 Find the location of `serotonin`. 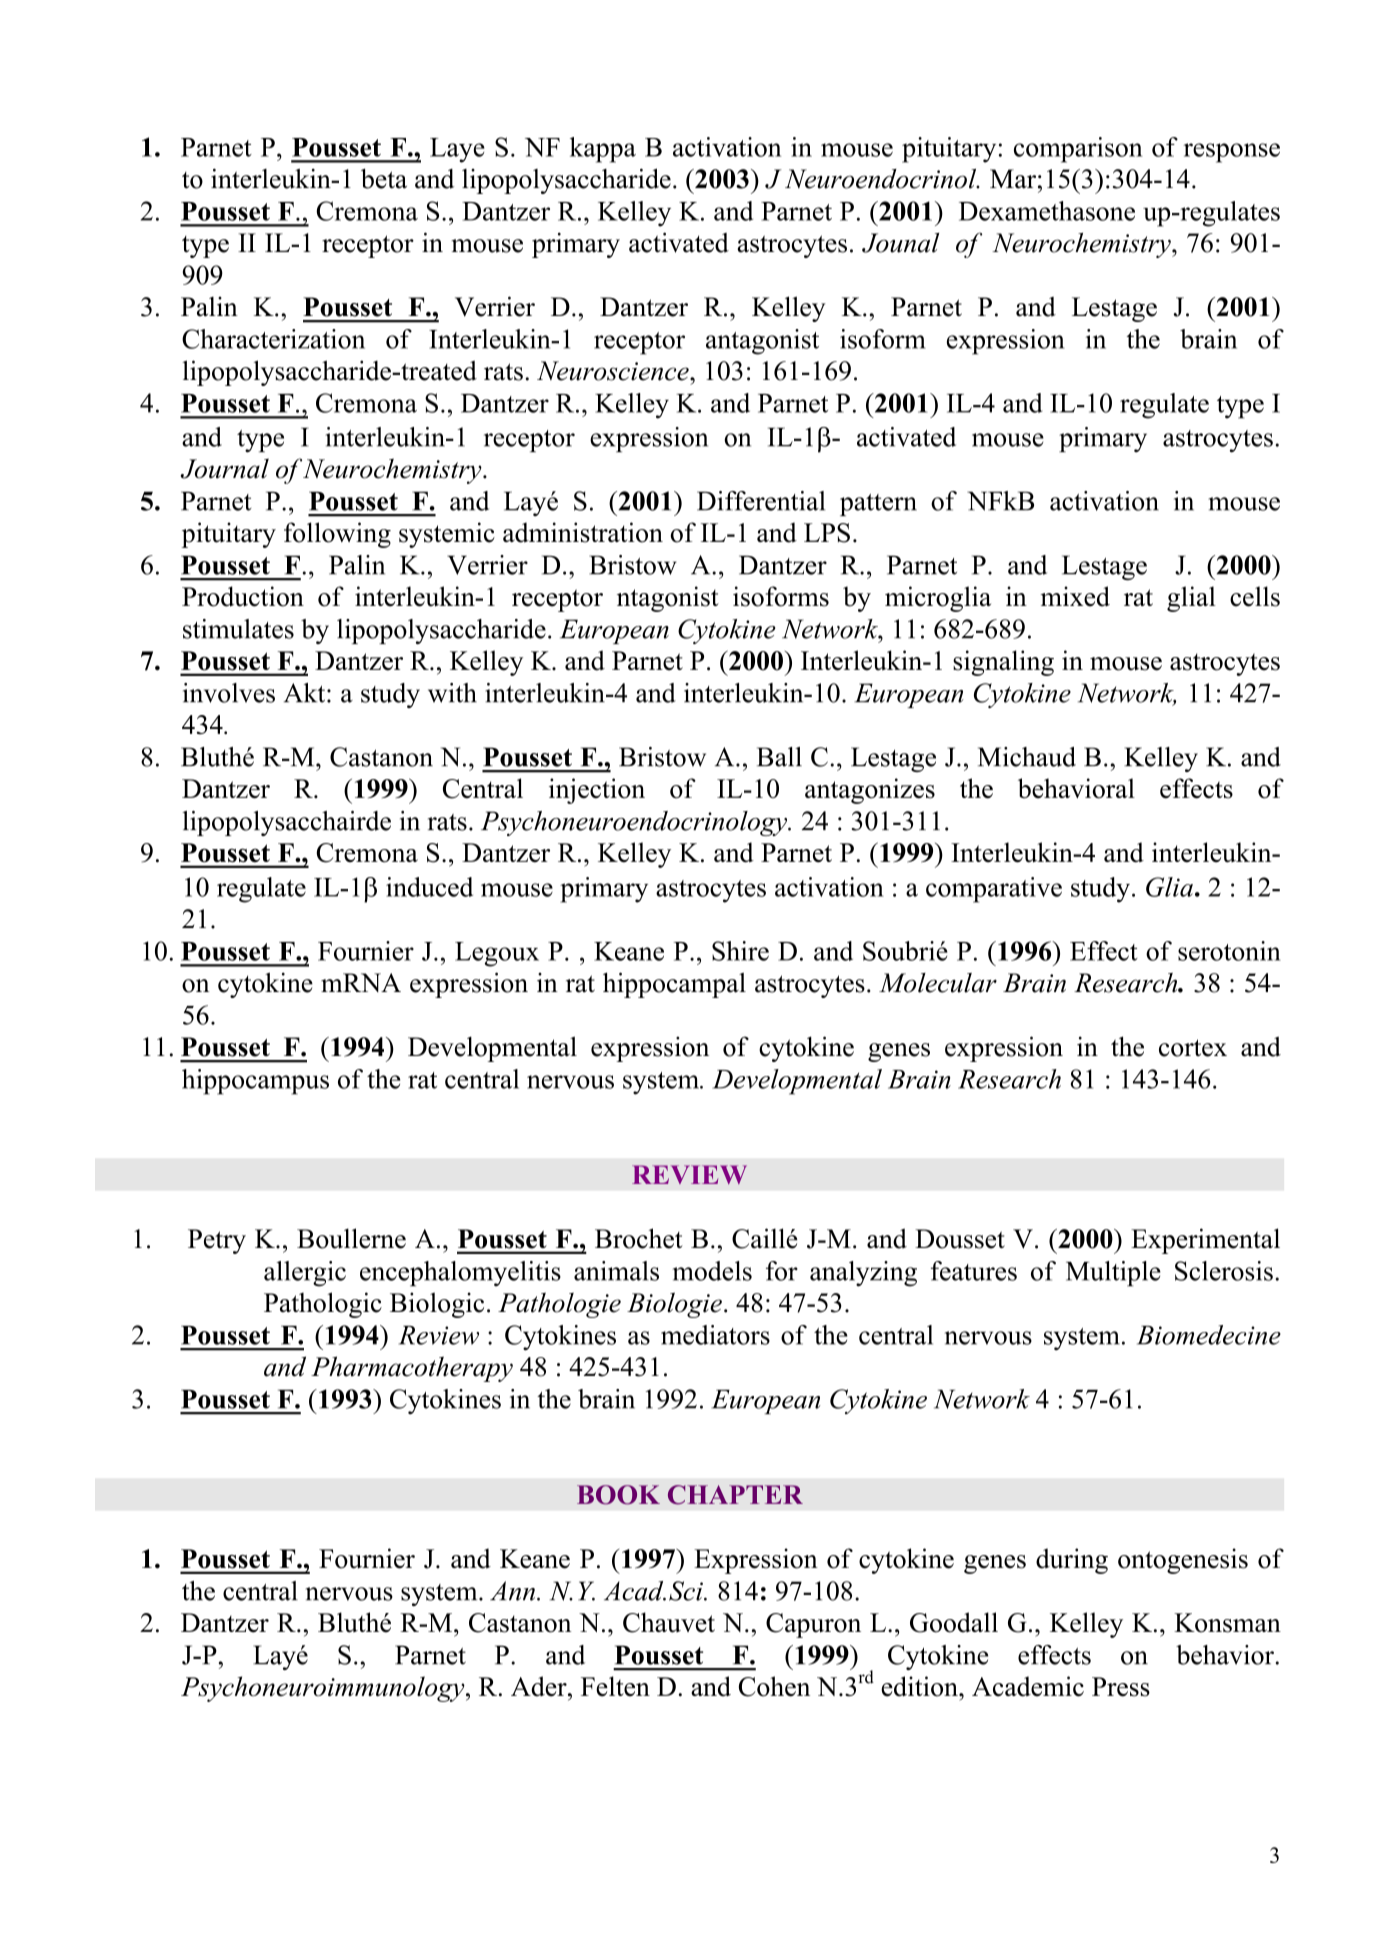

serotonin is located at coordinates (1229, 951).
